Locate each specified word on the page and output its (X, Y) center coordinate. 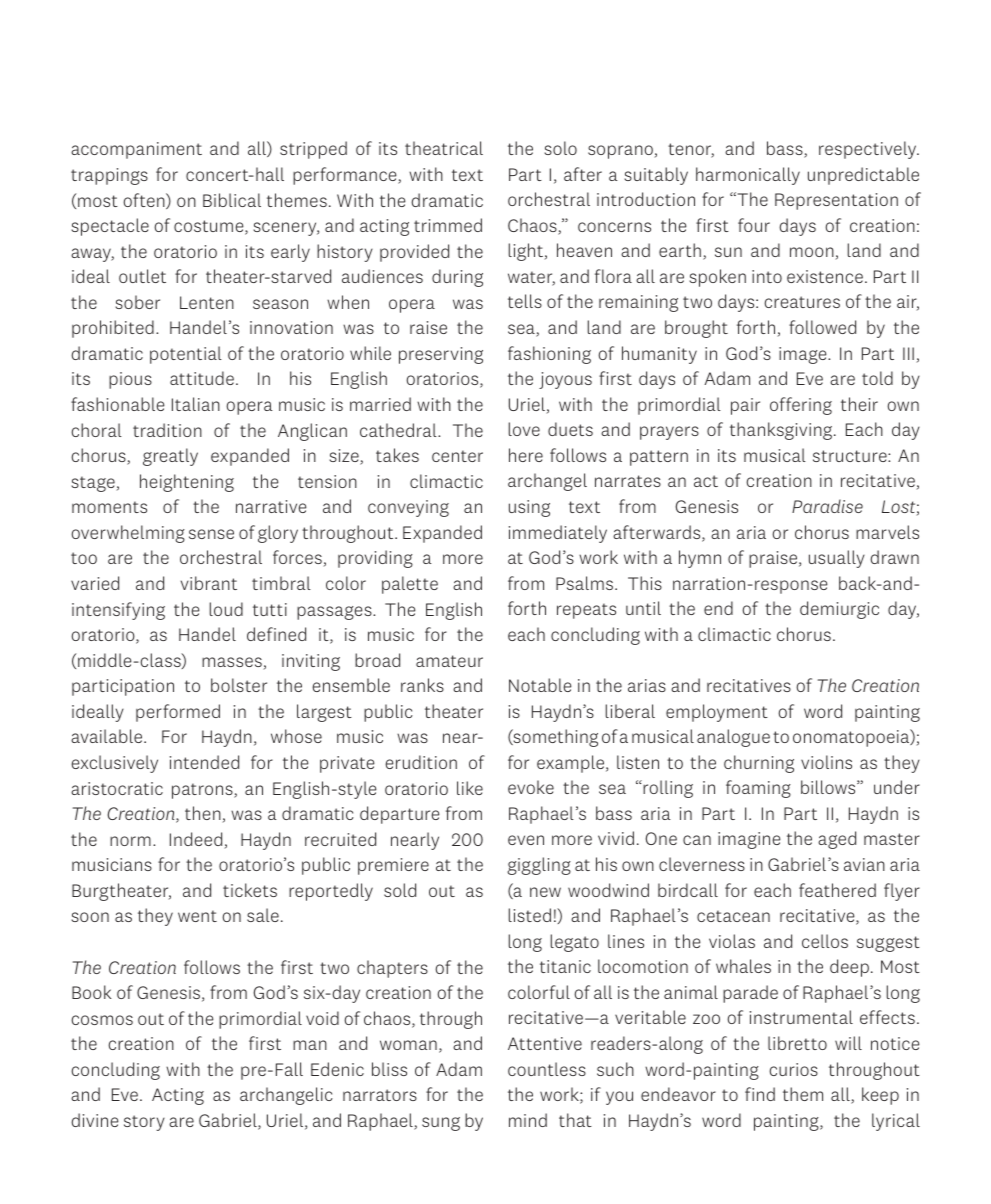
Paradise (827, 506)
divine (94, 1120)
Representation (836, 201)
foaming (758, 789)
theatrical (444, 148)
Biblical (232, 200)
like (470, 788)
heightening (187, 483)
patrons (203, 791)
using (529, 508)
